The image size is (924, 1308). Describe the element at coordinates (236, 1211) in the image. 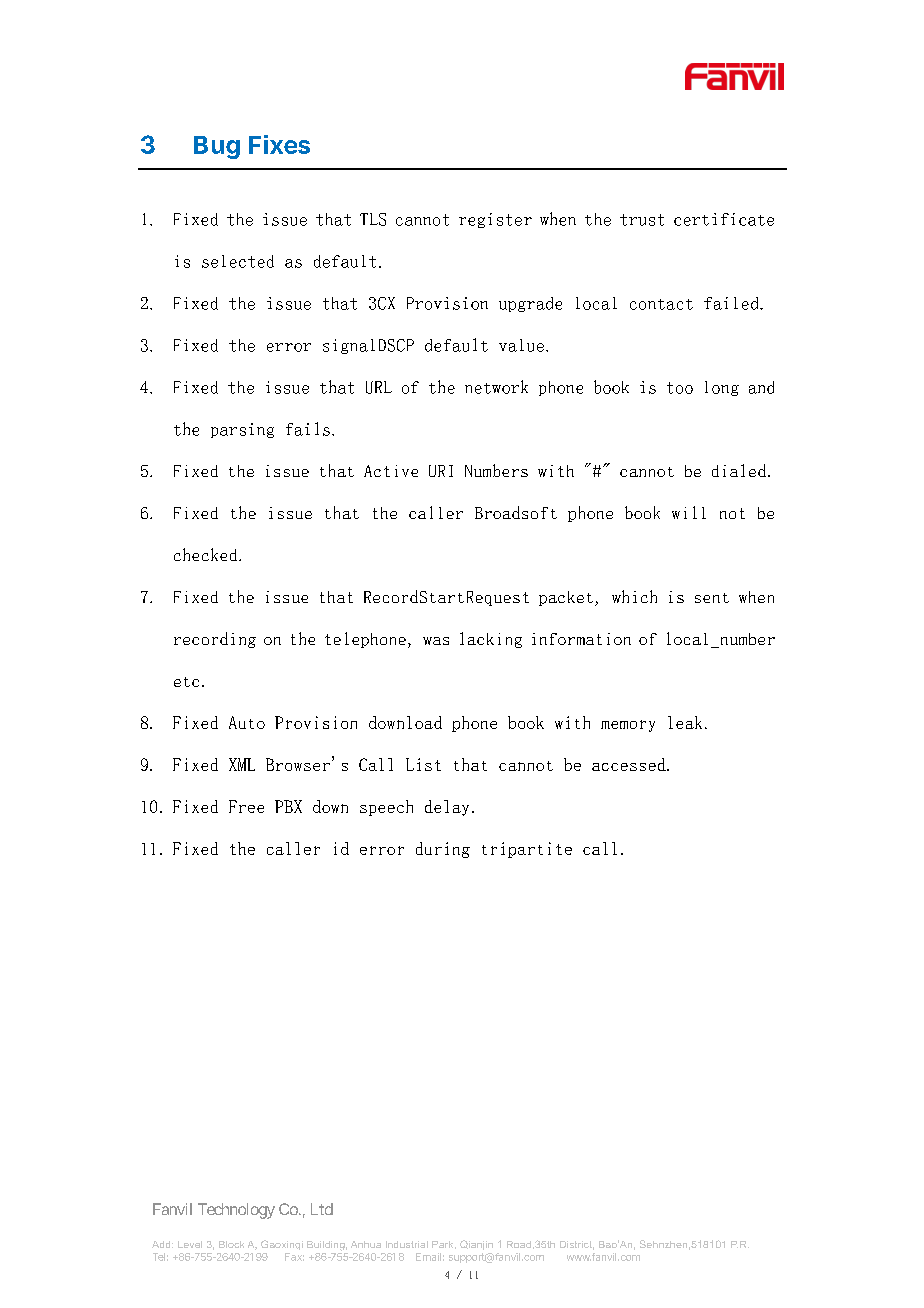

I see `Technology` at that location.
